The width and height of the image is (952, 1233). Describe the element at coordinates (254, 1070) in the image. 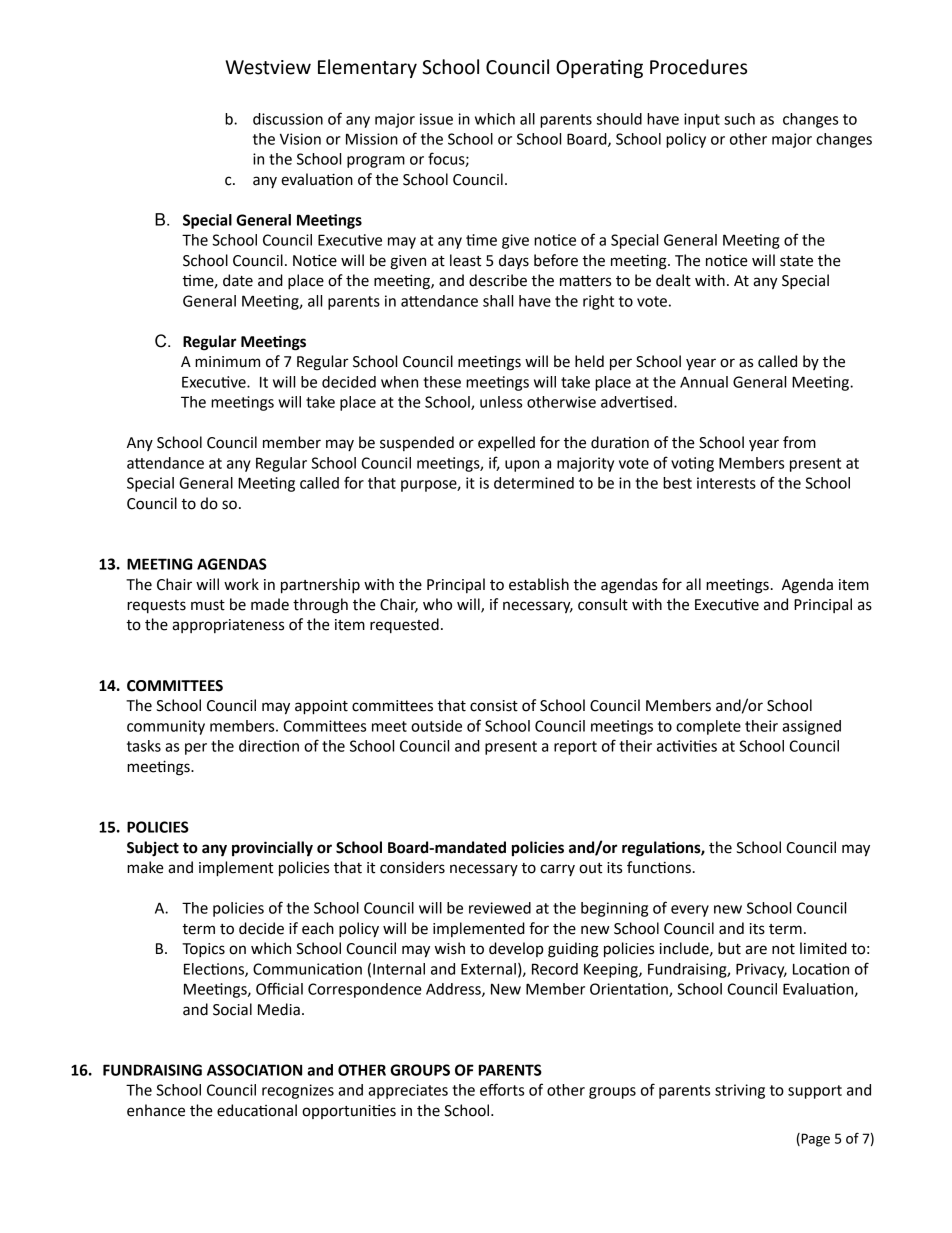

I see `ASSOCIATION` at that location.
